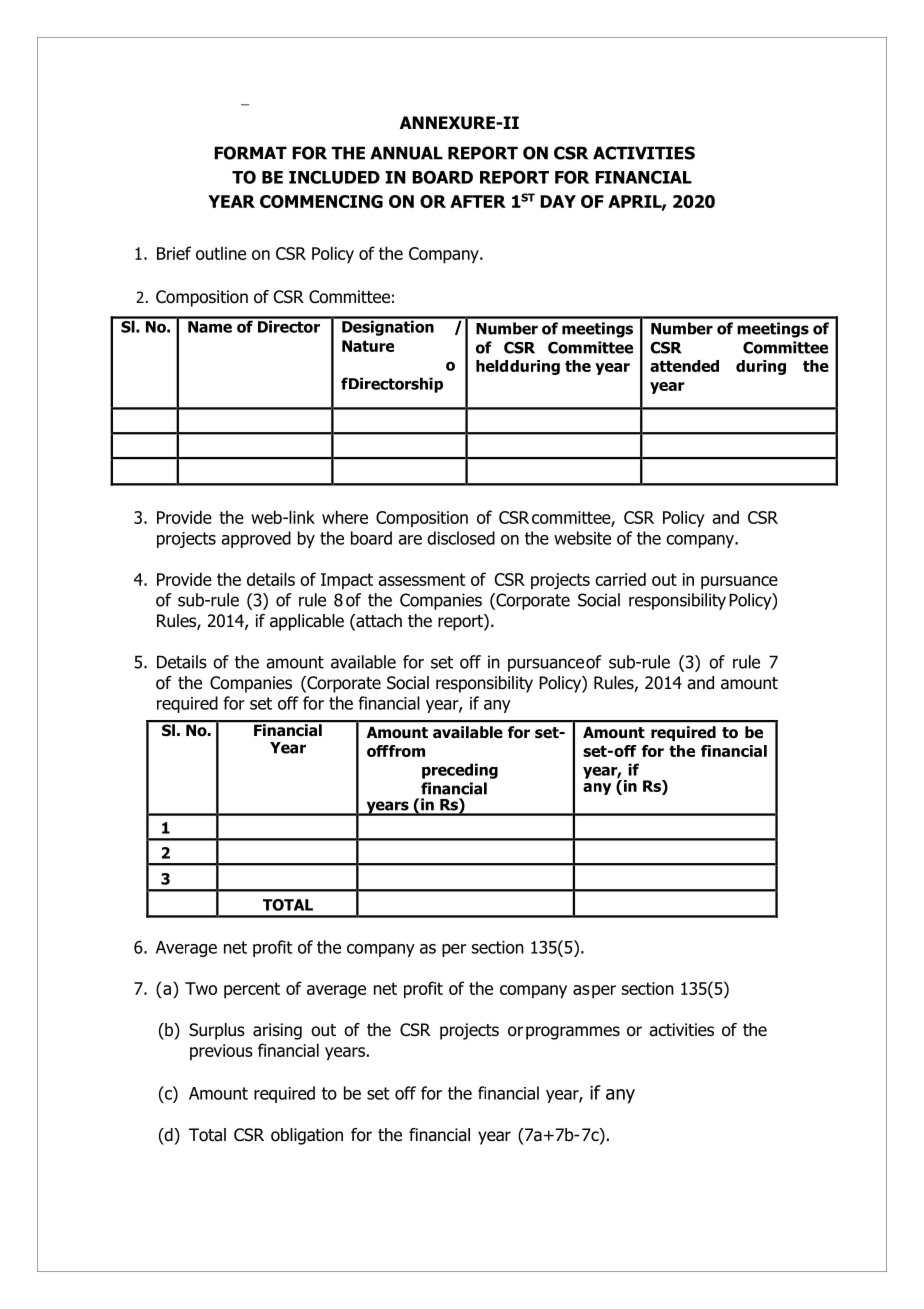 This screenshot has height=1309, width=924. What do you see at coordinates (684, 366) in the screenshot?
I see `attended` at bounding box center [684, 366].
